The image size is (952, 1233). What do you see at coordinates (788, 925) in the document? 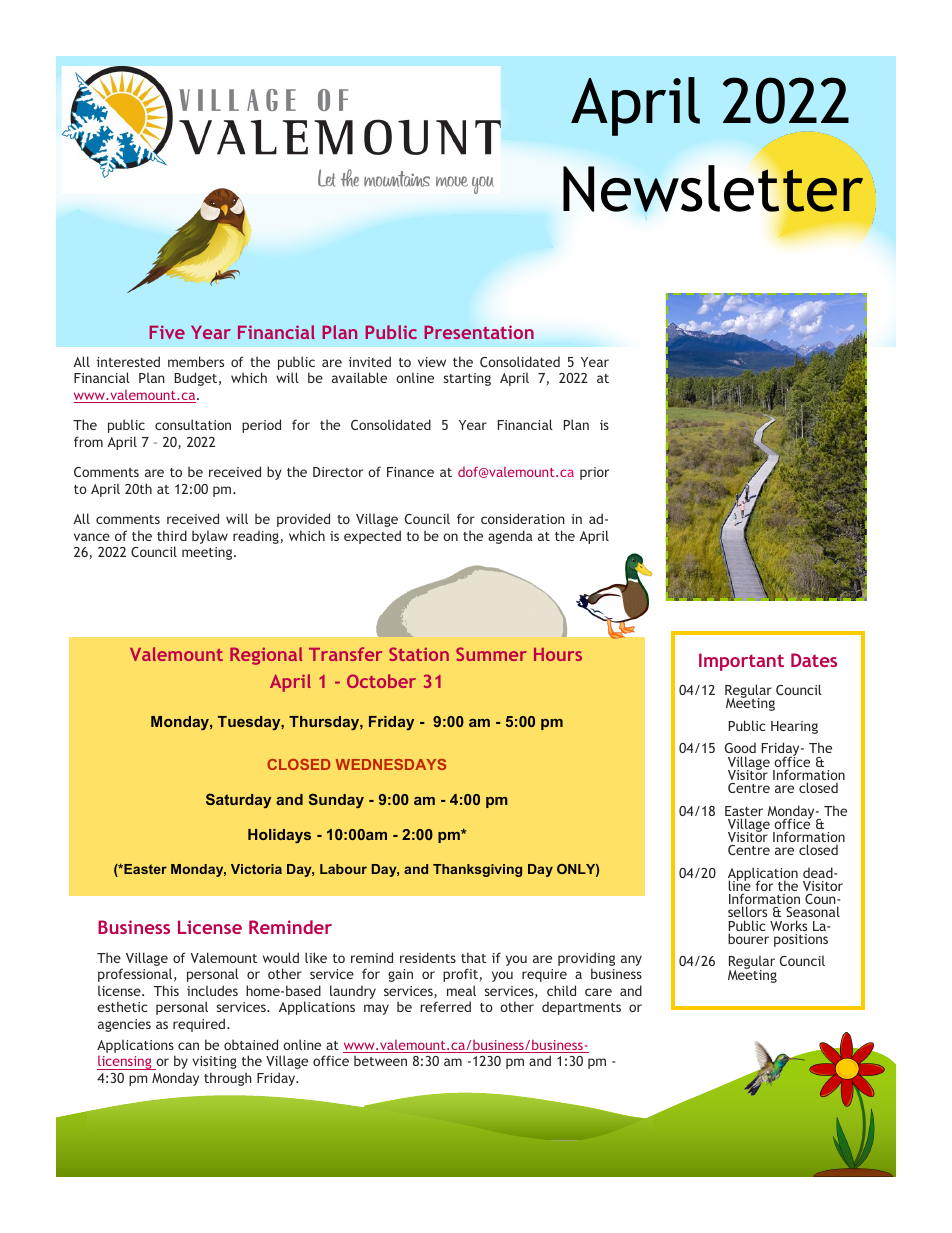
I see `Works` at bounding box center [788, 925].
